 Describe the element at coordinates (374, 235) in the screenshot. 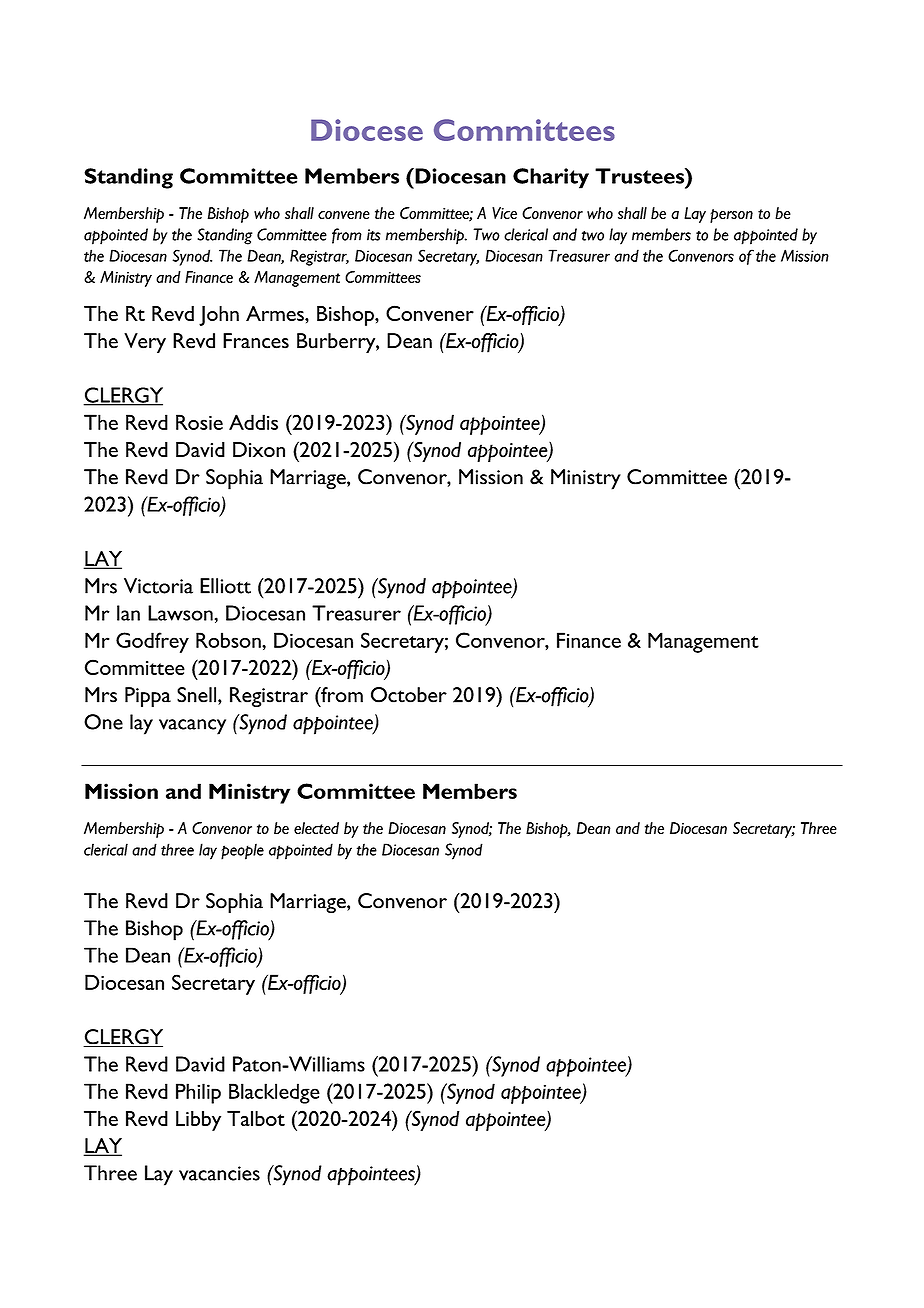

I see `its` at that location.
